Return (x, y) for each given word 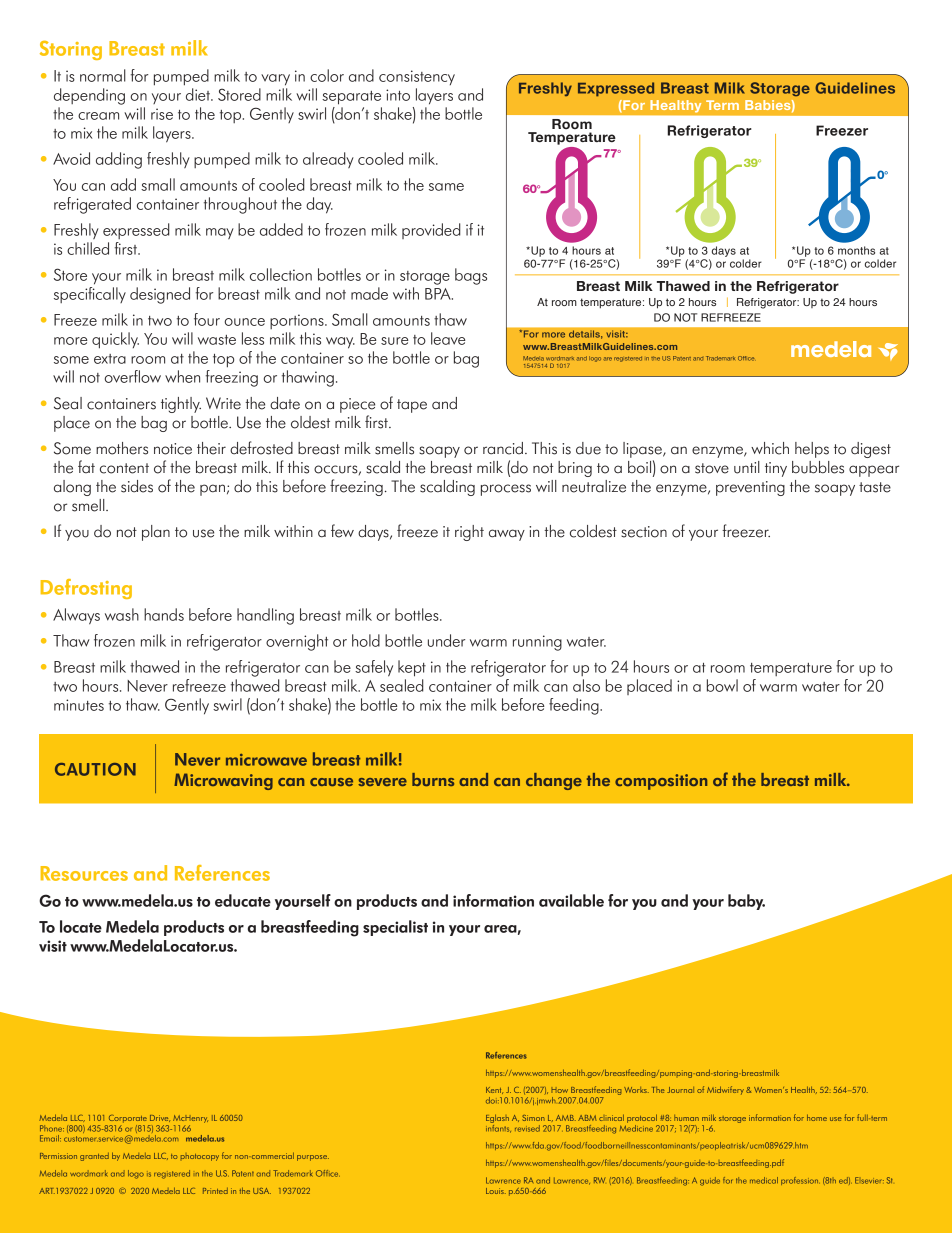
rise (162, 114)
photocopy (200, 1157)
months (856, 250)
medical (764, 1180)
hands (164, 614)
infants (498, 1127)
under (446, 640)
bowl (722, 685)
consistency (417, 77)
